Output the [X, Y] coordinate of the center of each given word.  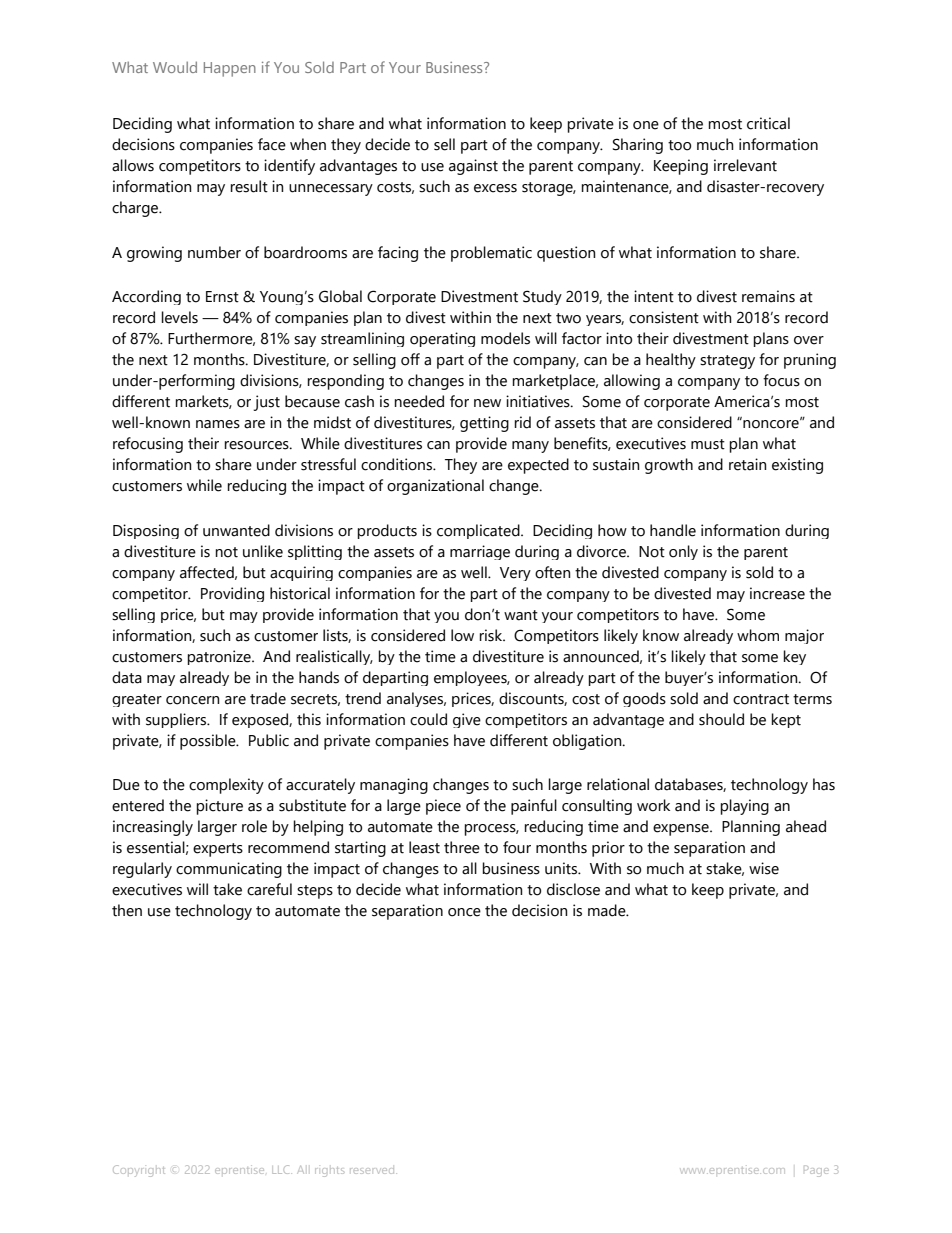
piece [443, 807]
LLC [282, 1169]
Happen [230, 69]
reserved [373, 1171]
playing [744, 807]
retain [748, 464]
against [473, 167]
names [218, 424]
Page [816, 1171]
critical [768, 123]
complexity [226, 786]
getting [484, 424]
